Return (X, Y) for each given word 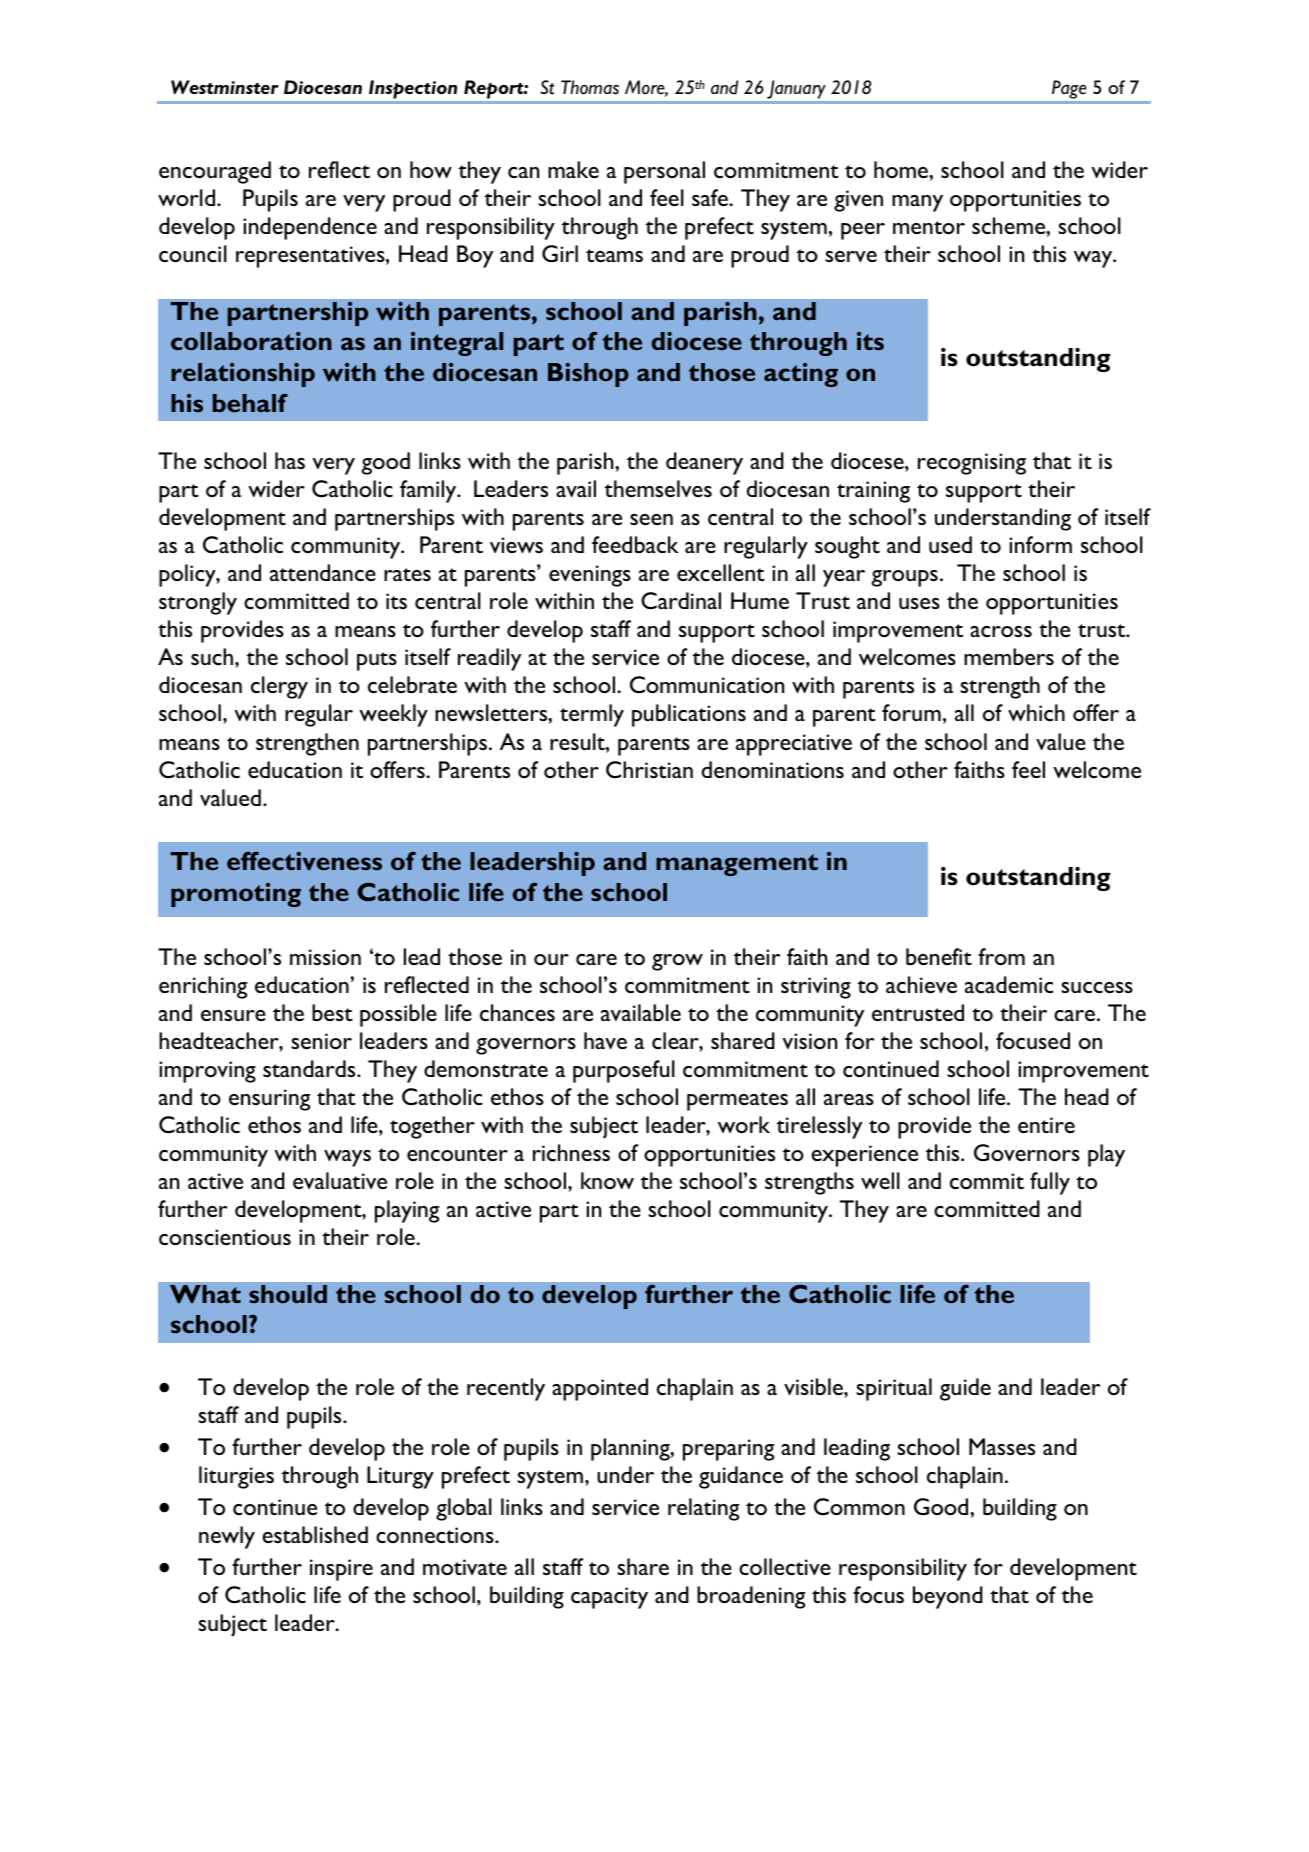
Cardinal (681, 600)
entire (1046, 1125)
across (1001, 631)
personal (664, 172)
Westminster (225, 87)
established (315, 1534)
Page (1069, 89)
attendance (323, 572)
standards (310, 1068)
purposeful (624, 1071)
